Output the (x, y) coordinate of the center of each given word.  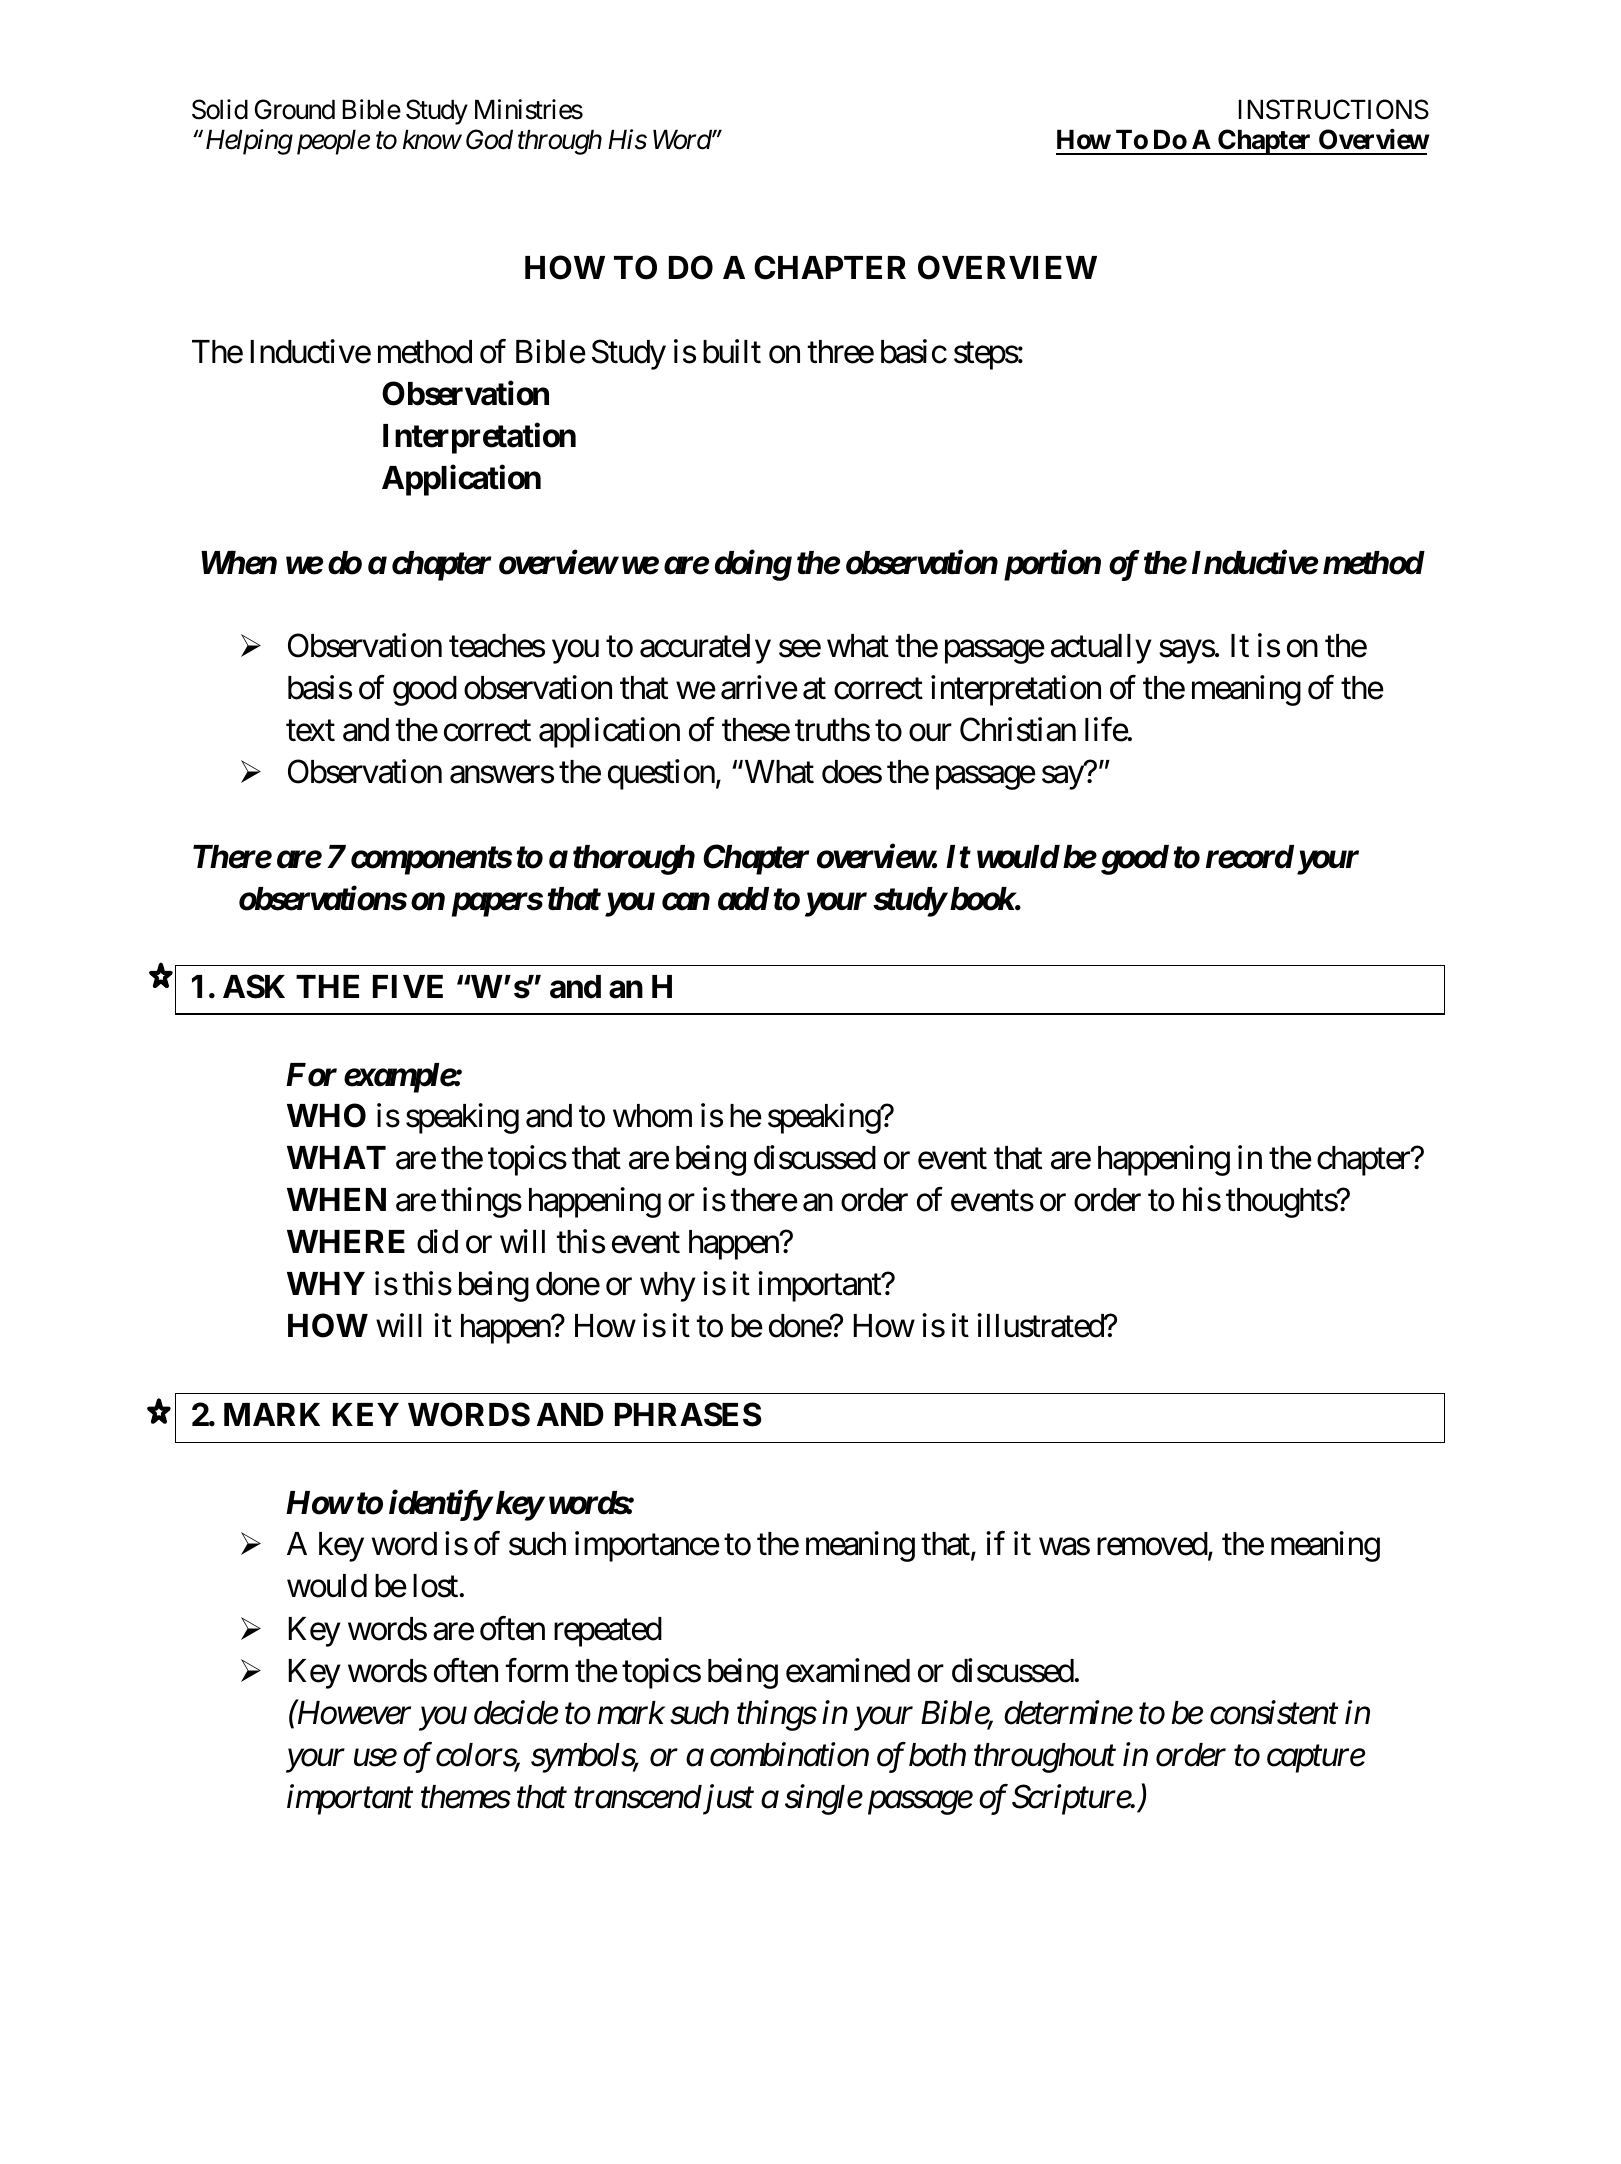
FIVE (408, 986)
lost (435, 1586)
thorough (634, 860)
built (732, 351)
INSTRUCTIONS (1334, 109)
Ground (295, 109)
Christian (1018, 729)
